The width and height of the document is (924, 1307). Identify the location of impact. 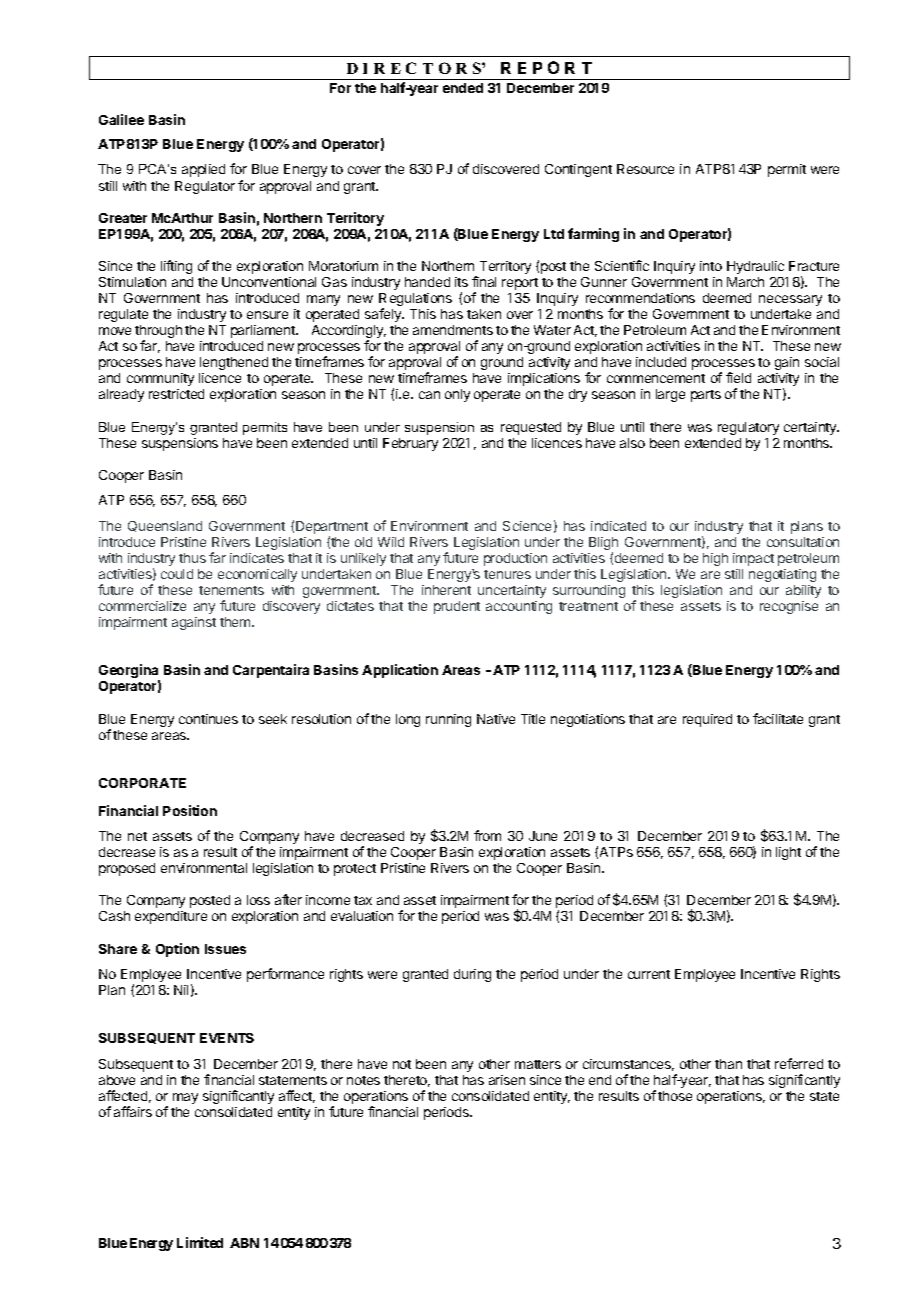
(753, 559).
